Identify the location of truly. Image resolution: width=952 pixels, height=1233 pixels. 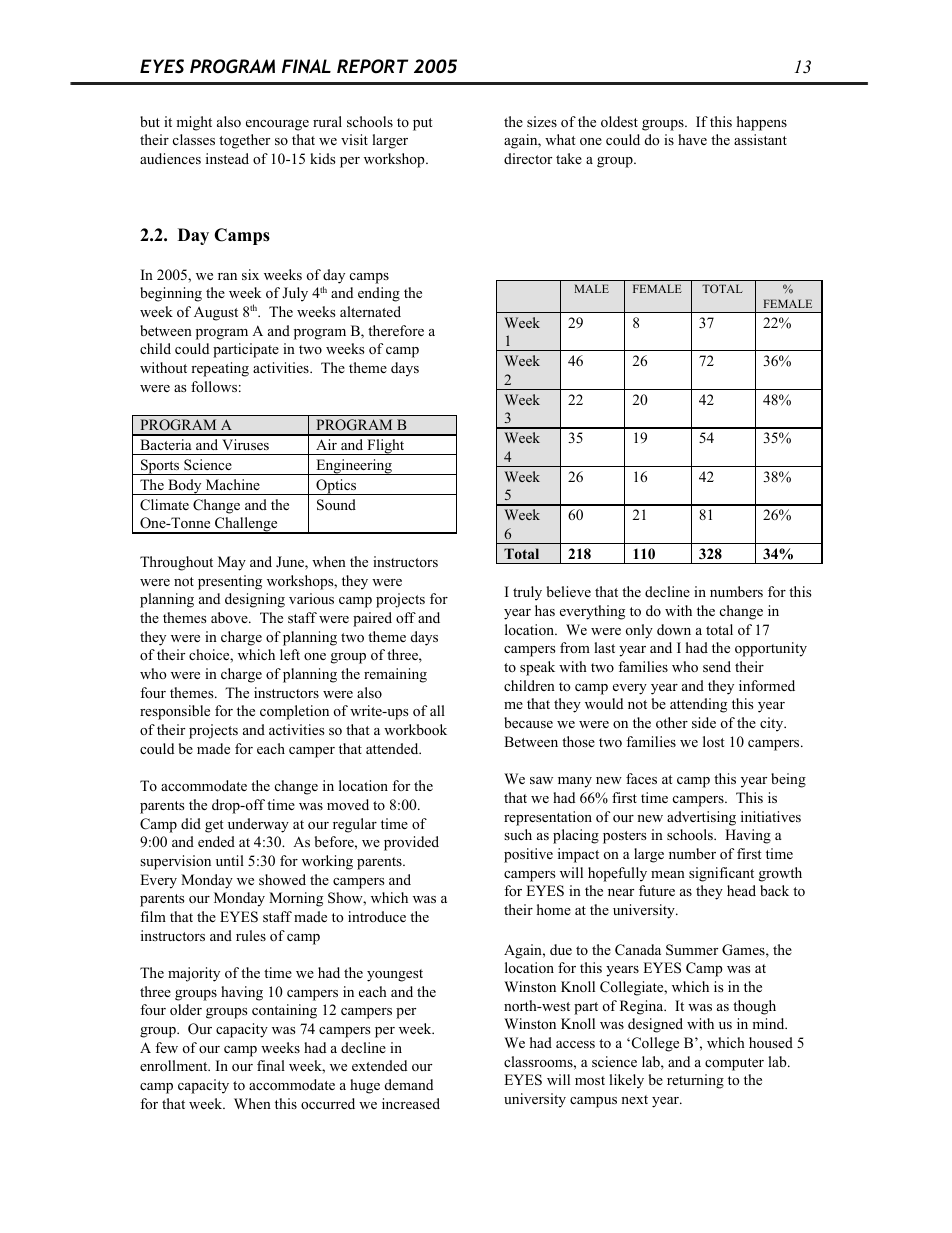
(527, 593).
